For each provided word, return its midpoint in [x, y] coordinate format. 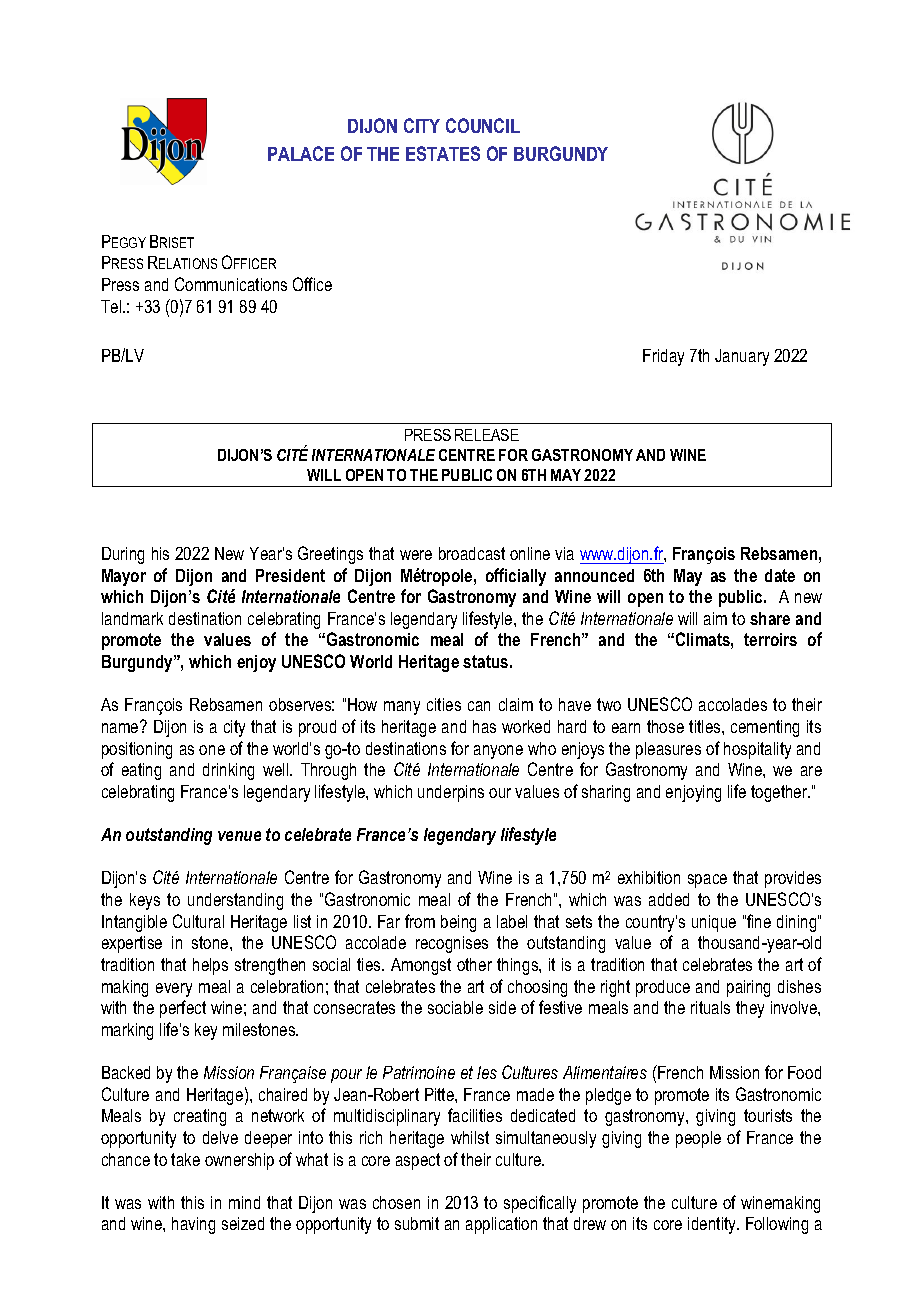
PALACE [301, 153]
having [193, 1225]
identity [713, 1225]
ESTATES [443, 153]
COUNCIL [483, 125]
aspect [418, 1161]
